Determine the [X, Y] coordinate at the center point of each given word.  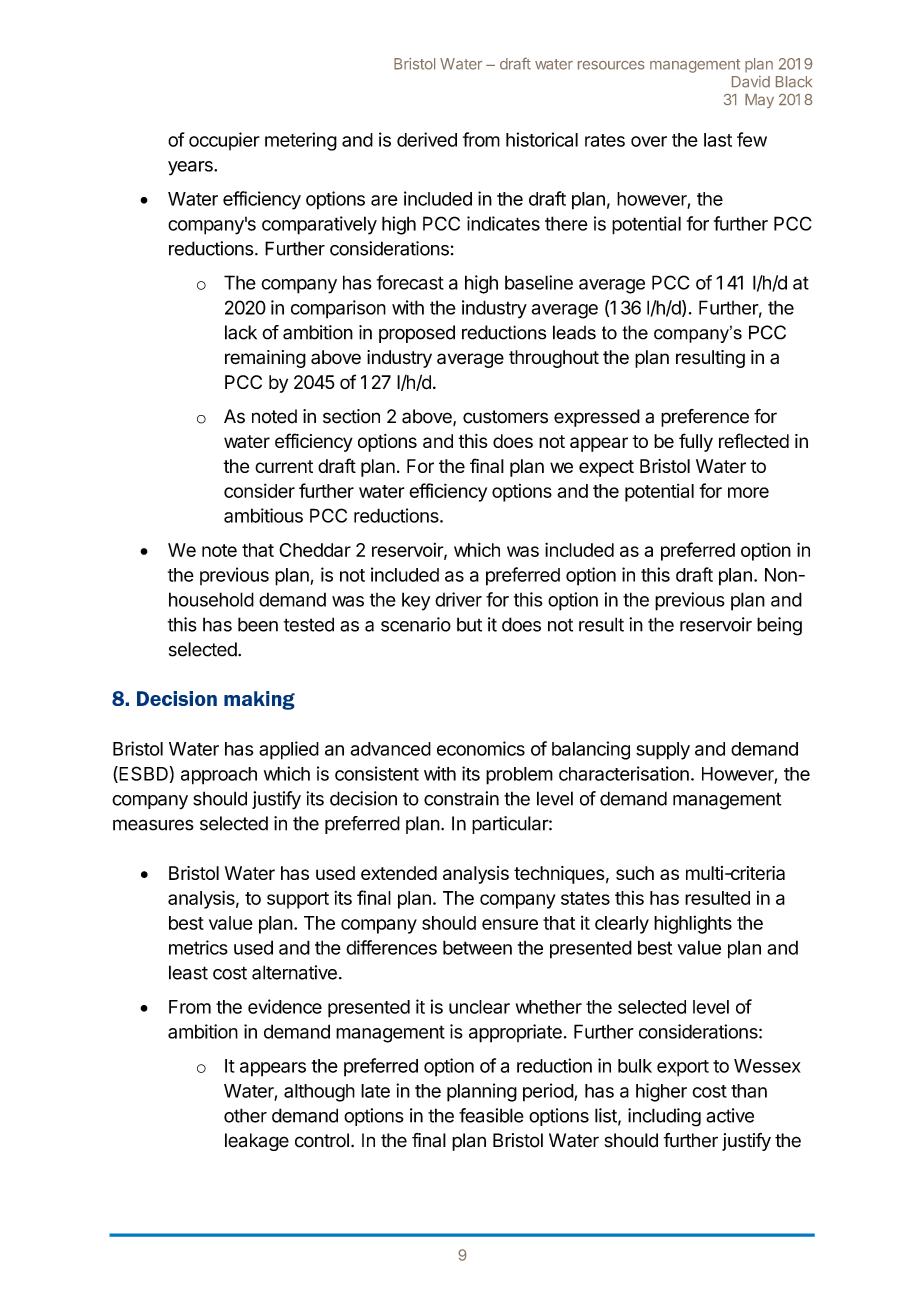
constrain [461, 798]
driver [458, 599]
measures [153, 825]
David [751, 82]
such [635, 873]
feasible [491, 1115]
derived [427, 139]
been [258, 624]
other [245, 1115]
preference [705, 418]
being [779, 626]
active [730, 1115]
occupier [224, 141]
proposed [417, 334]
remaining [265, 359]
